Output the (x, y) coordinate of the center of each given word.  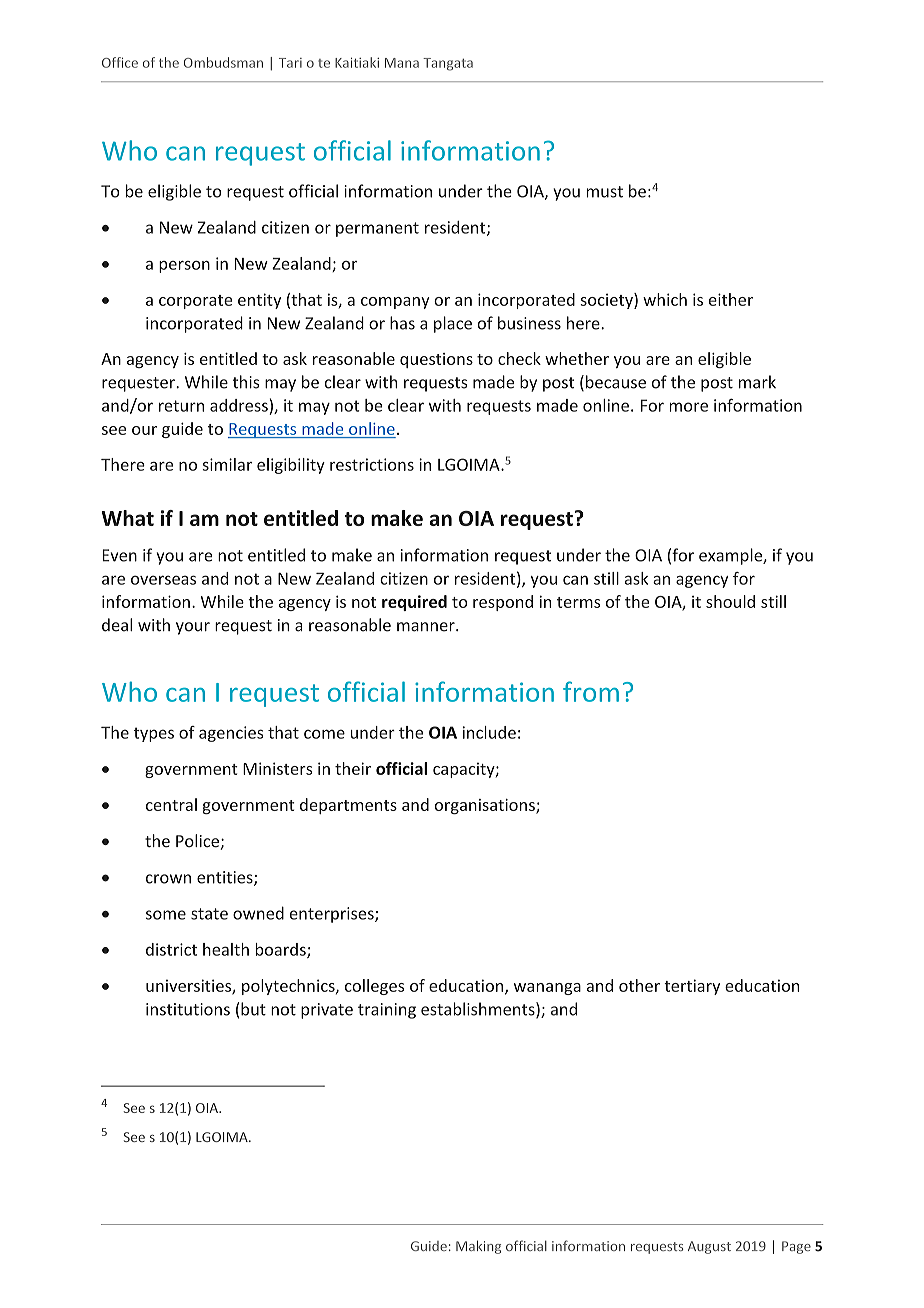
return (181, 406)
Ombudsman (223, 62)
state (209, 914)
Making (478, 1247)
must (604, 192)
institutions (188, 1009)
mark (757, 382)
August (709, 1247)
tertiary (692, 987)
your (193, 628)
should (730, 601)
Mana (402, 63)
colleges (374, 987)
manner (427, 627)
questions (436, 360)
